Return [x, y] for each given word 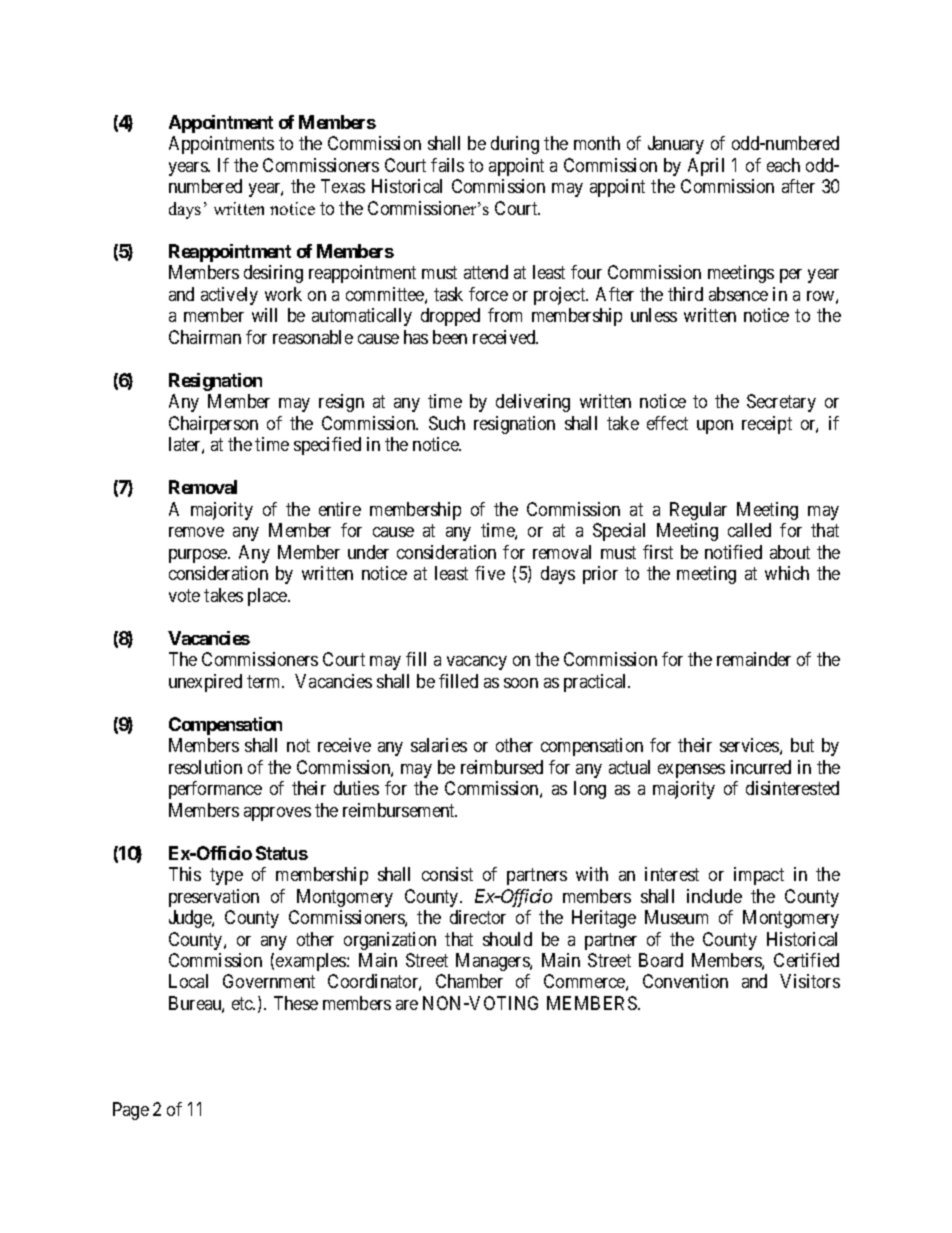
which [787, 573]
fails [447, 165]
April [706, 167]
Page [131, 1111]
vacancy [477, 663]
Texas [343, 186]
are [407, 1005]
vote [184, 595]
